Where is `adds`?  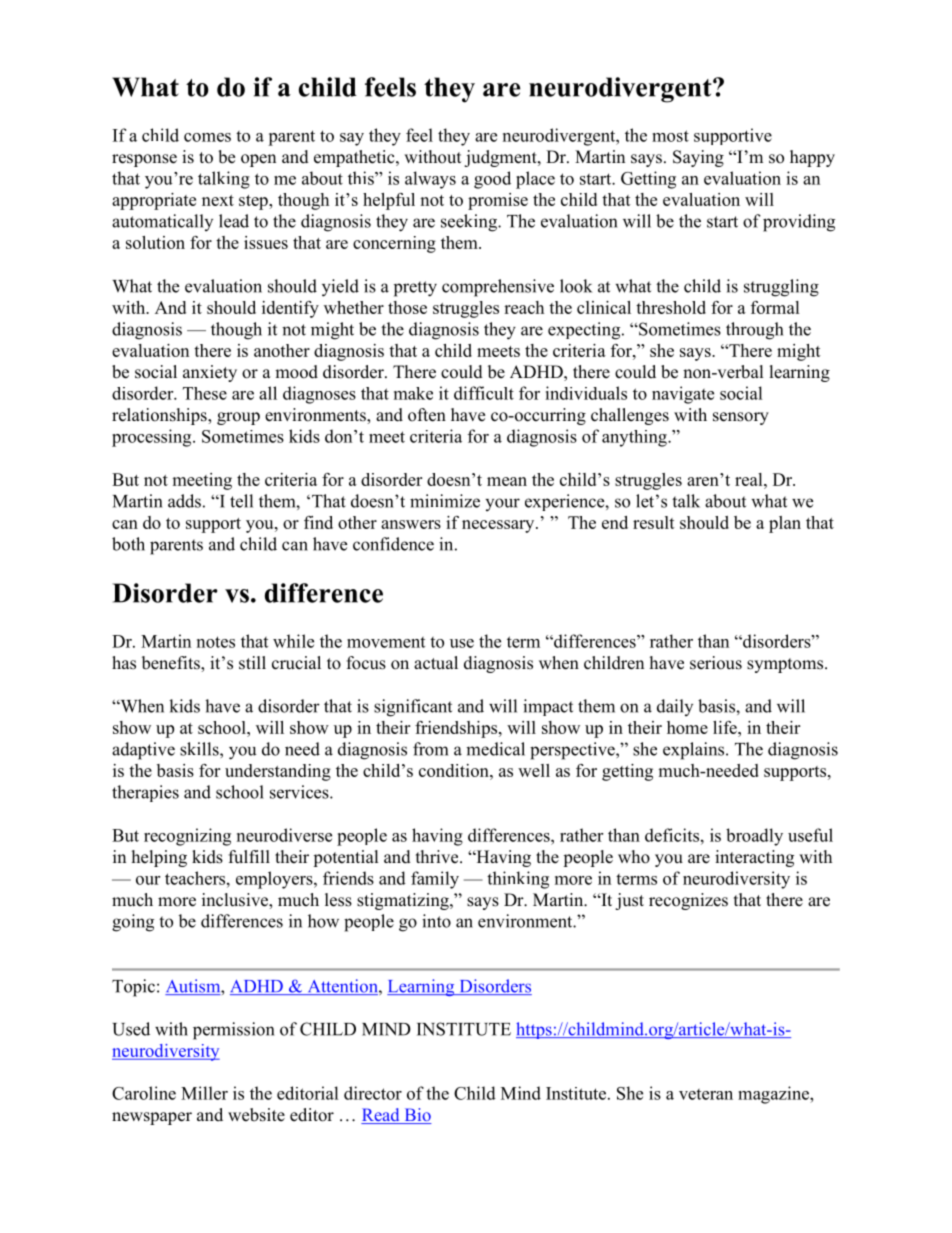
adds is located at coordinates (184, 501).
